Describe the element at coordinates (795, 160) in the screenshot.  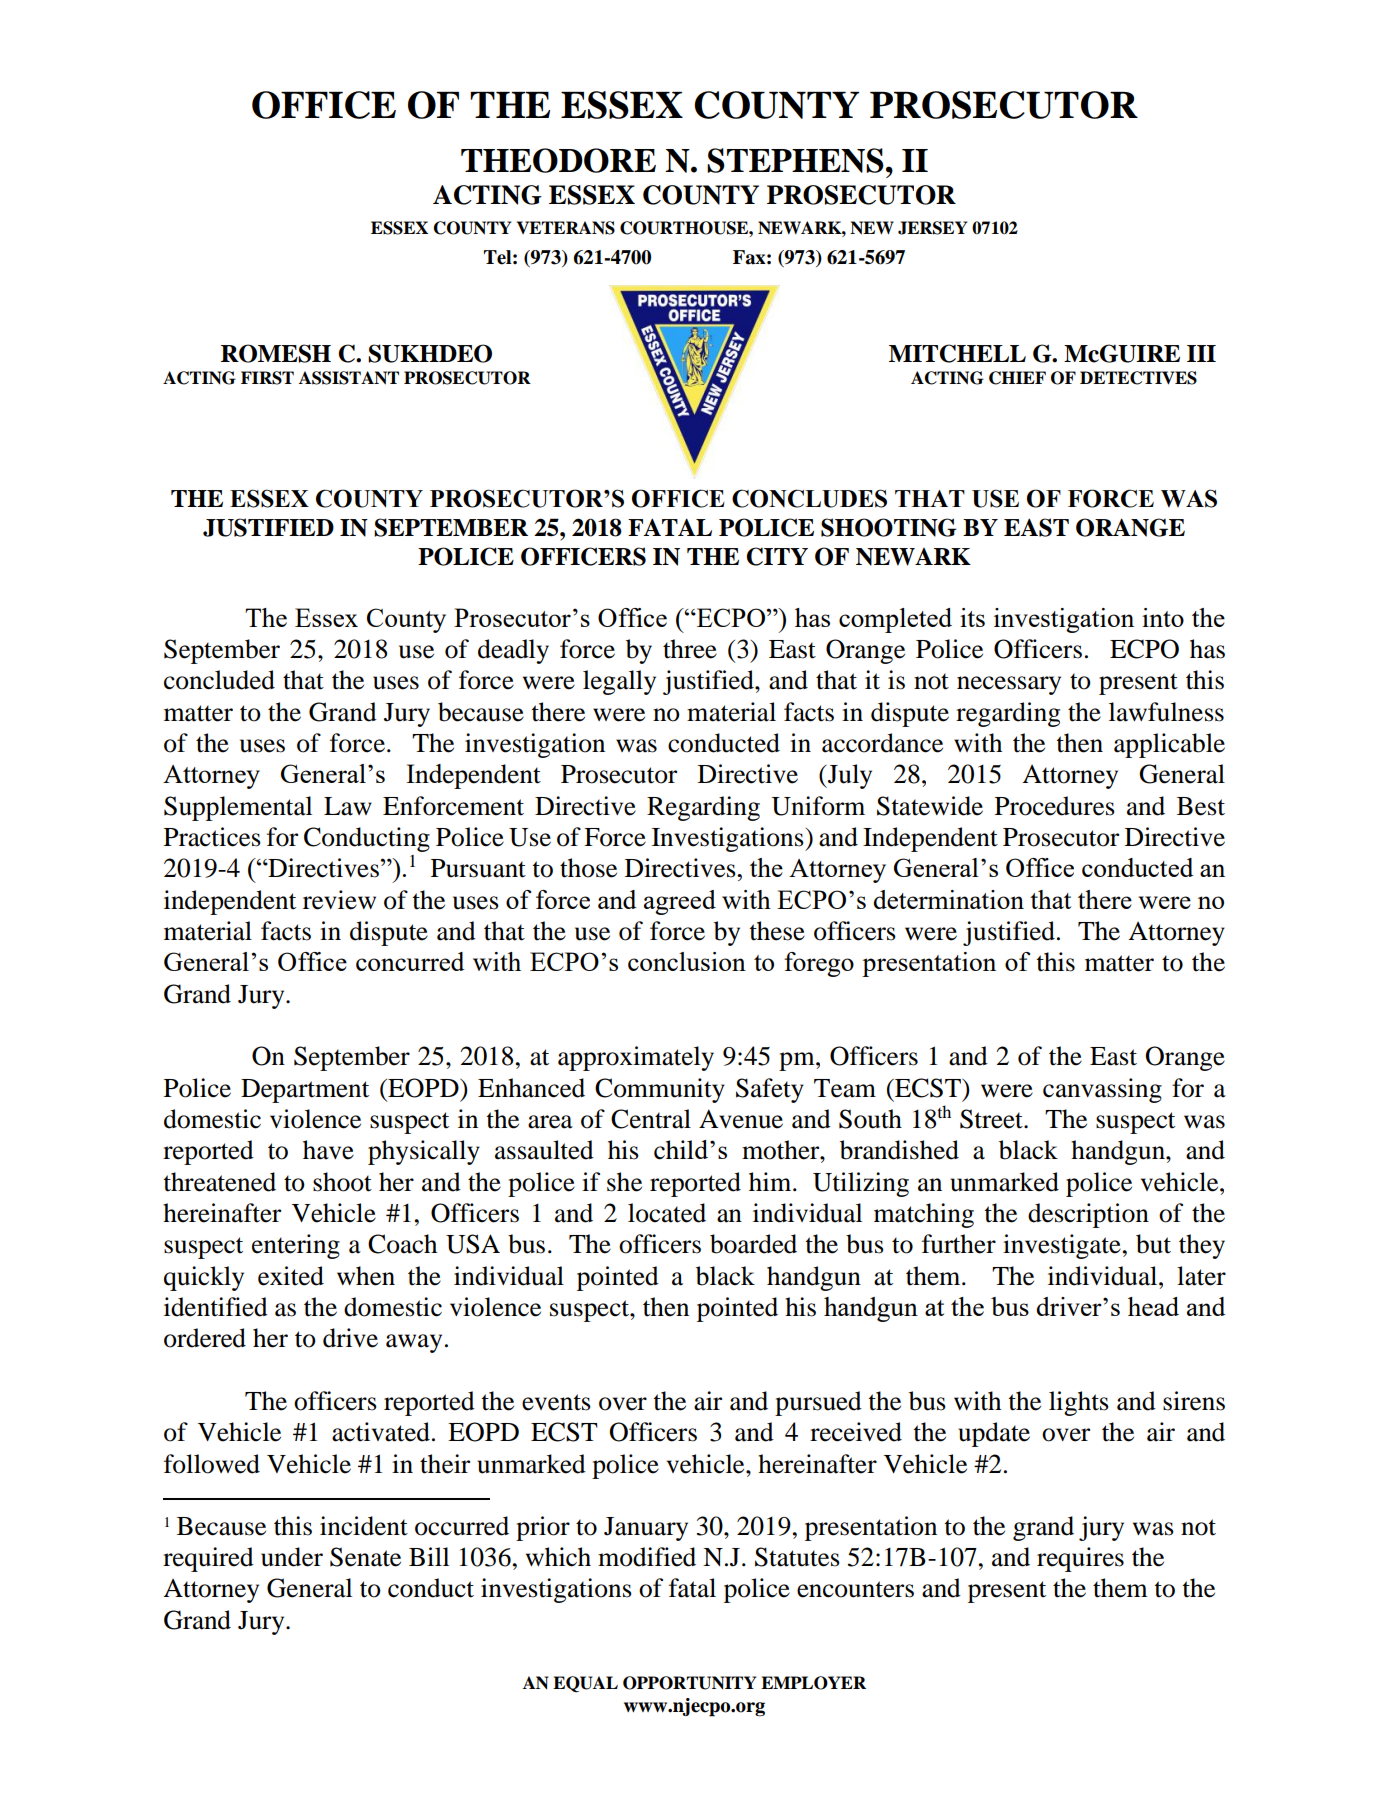
I see `STEPHENS` at that location.
